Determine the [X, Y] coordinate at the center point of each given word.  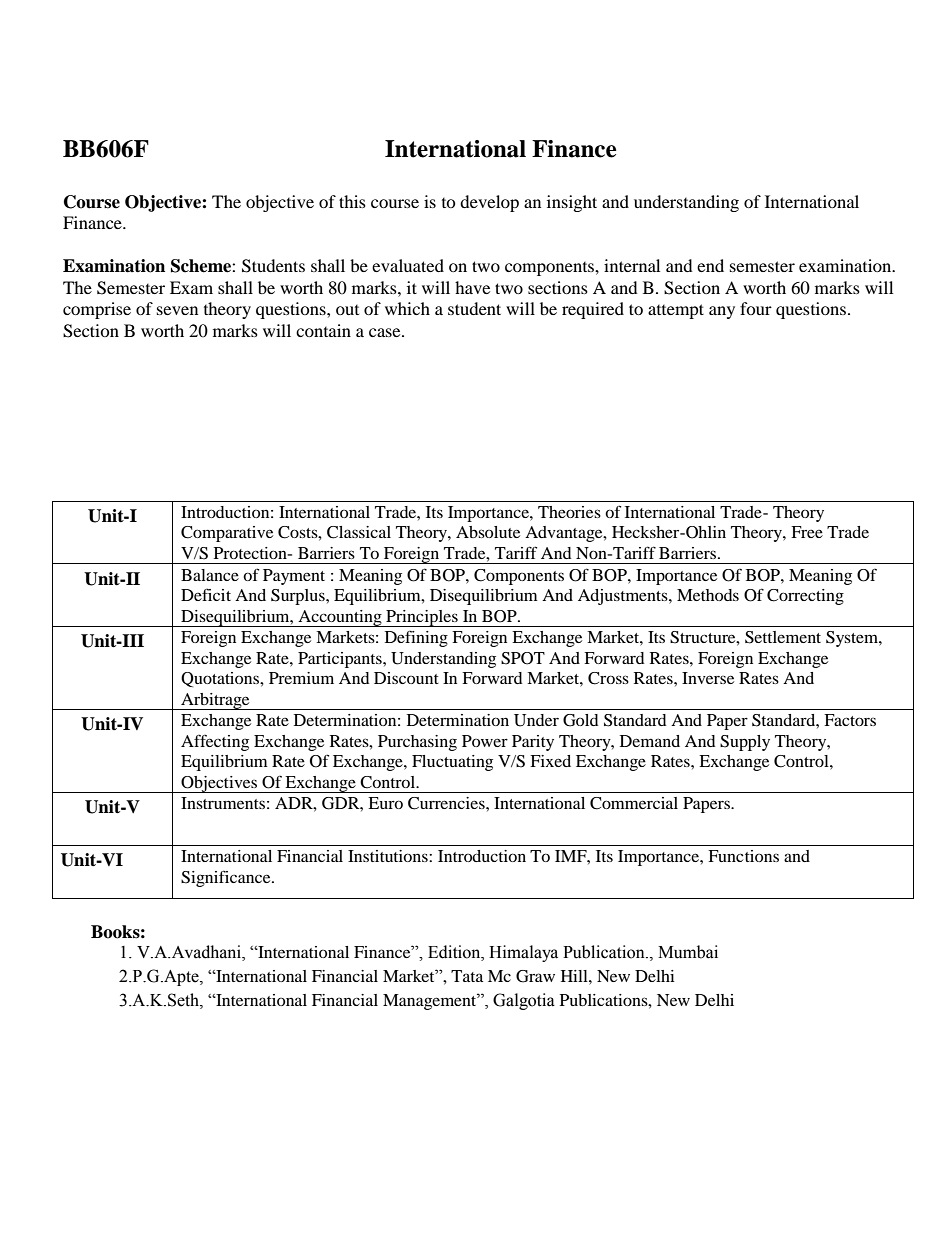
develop [489, 203]
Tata [467, 976]
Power [485, 741]
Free [807, 532]
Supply [745, 743]
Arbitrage [215, 701]
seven [177, 310]
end [710, 265]
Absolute [488, 532]
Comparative [227, 534]
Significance [227, 878]
